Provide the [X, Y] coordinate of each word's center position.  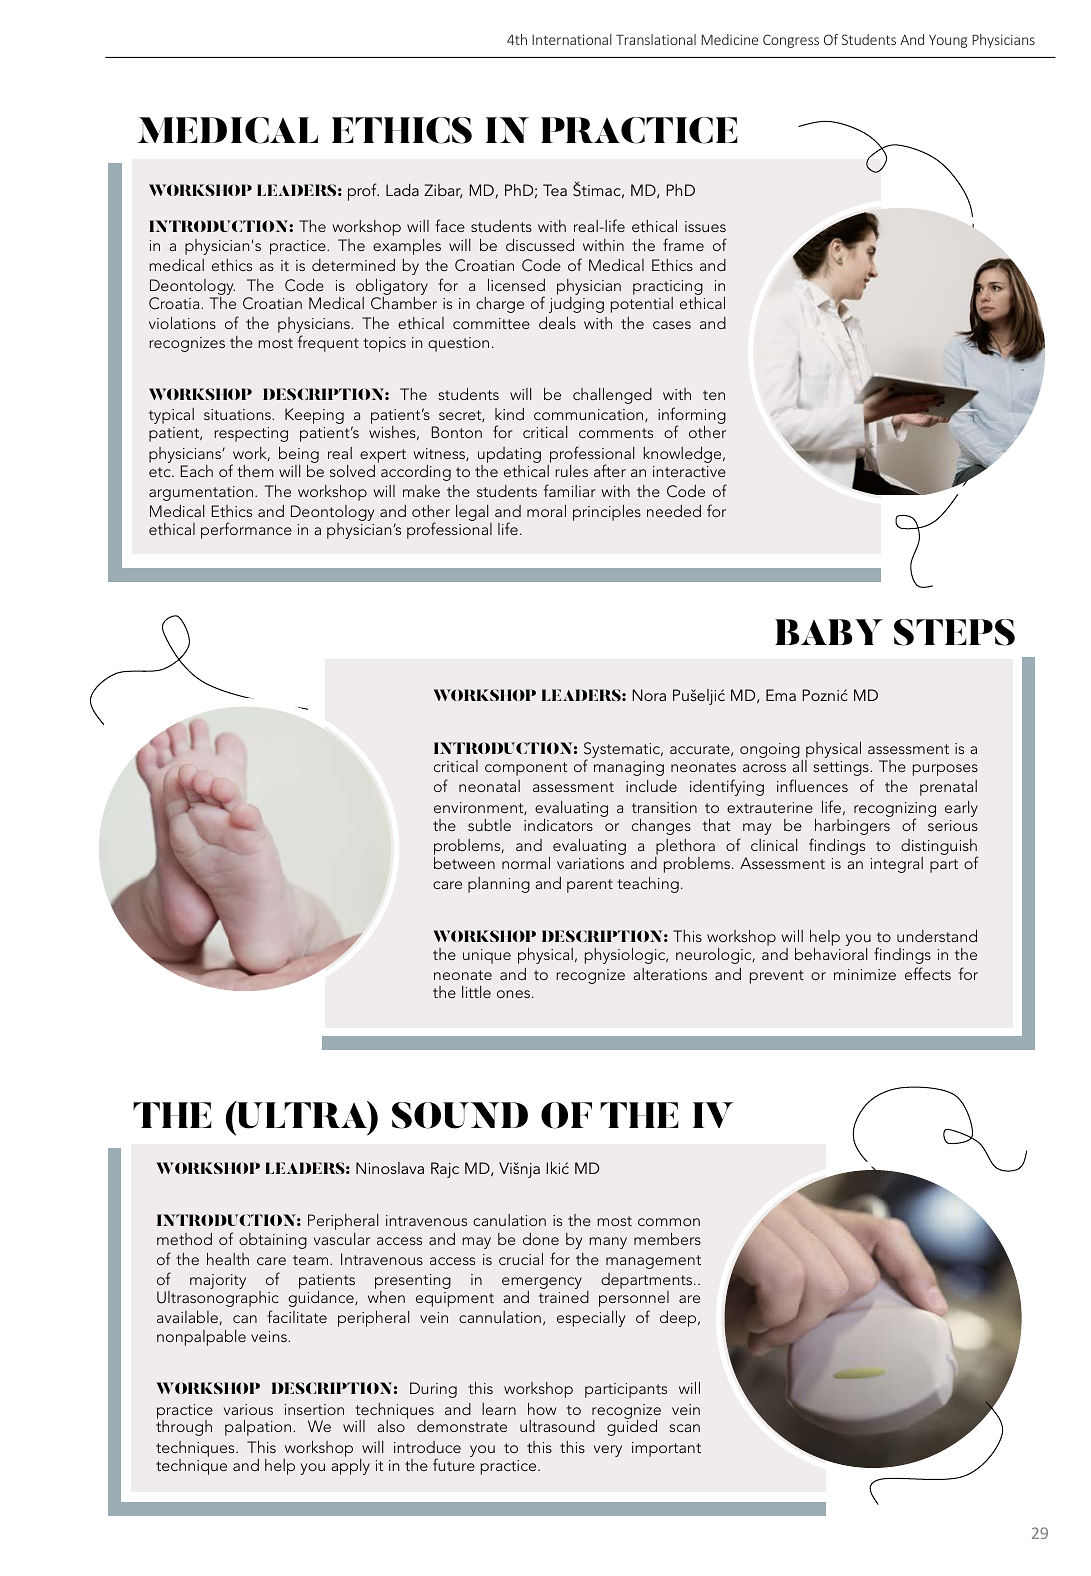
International [572, 39]
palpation [258, 1427]
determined [353, 265]
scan [684, 1428]
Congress [791, 41]
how [542, 1408]
